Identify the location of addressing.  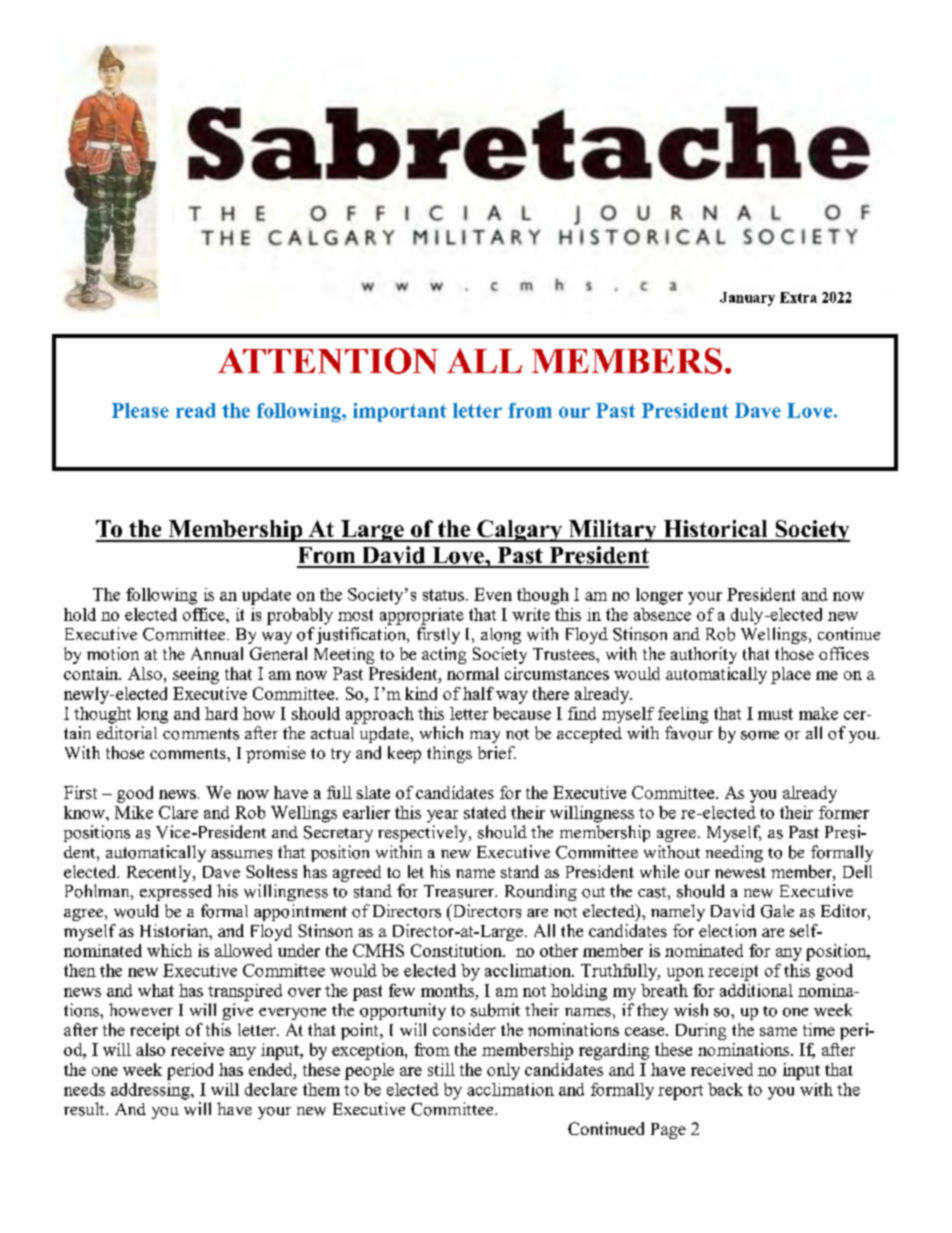
(151, 1091).
